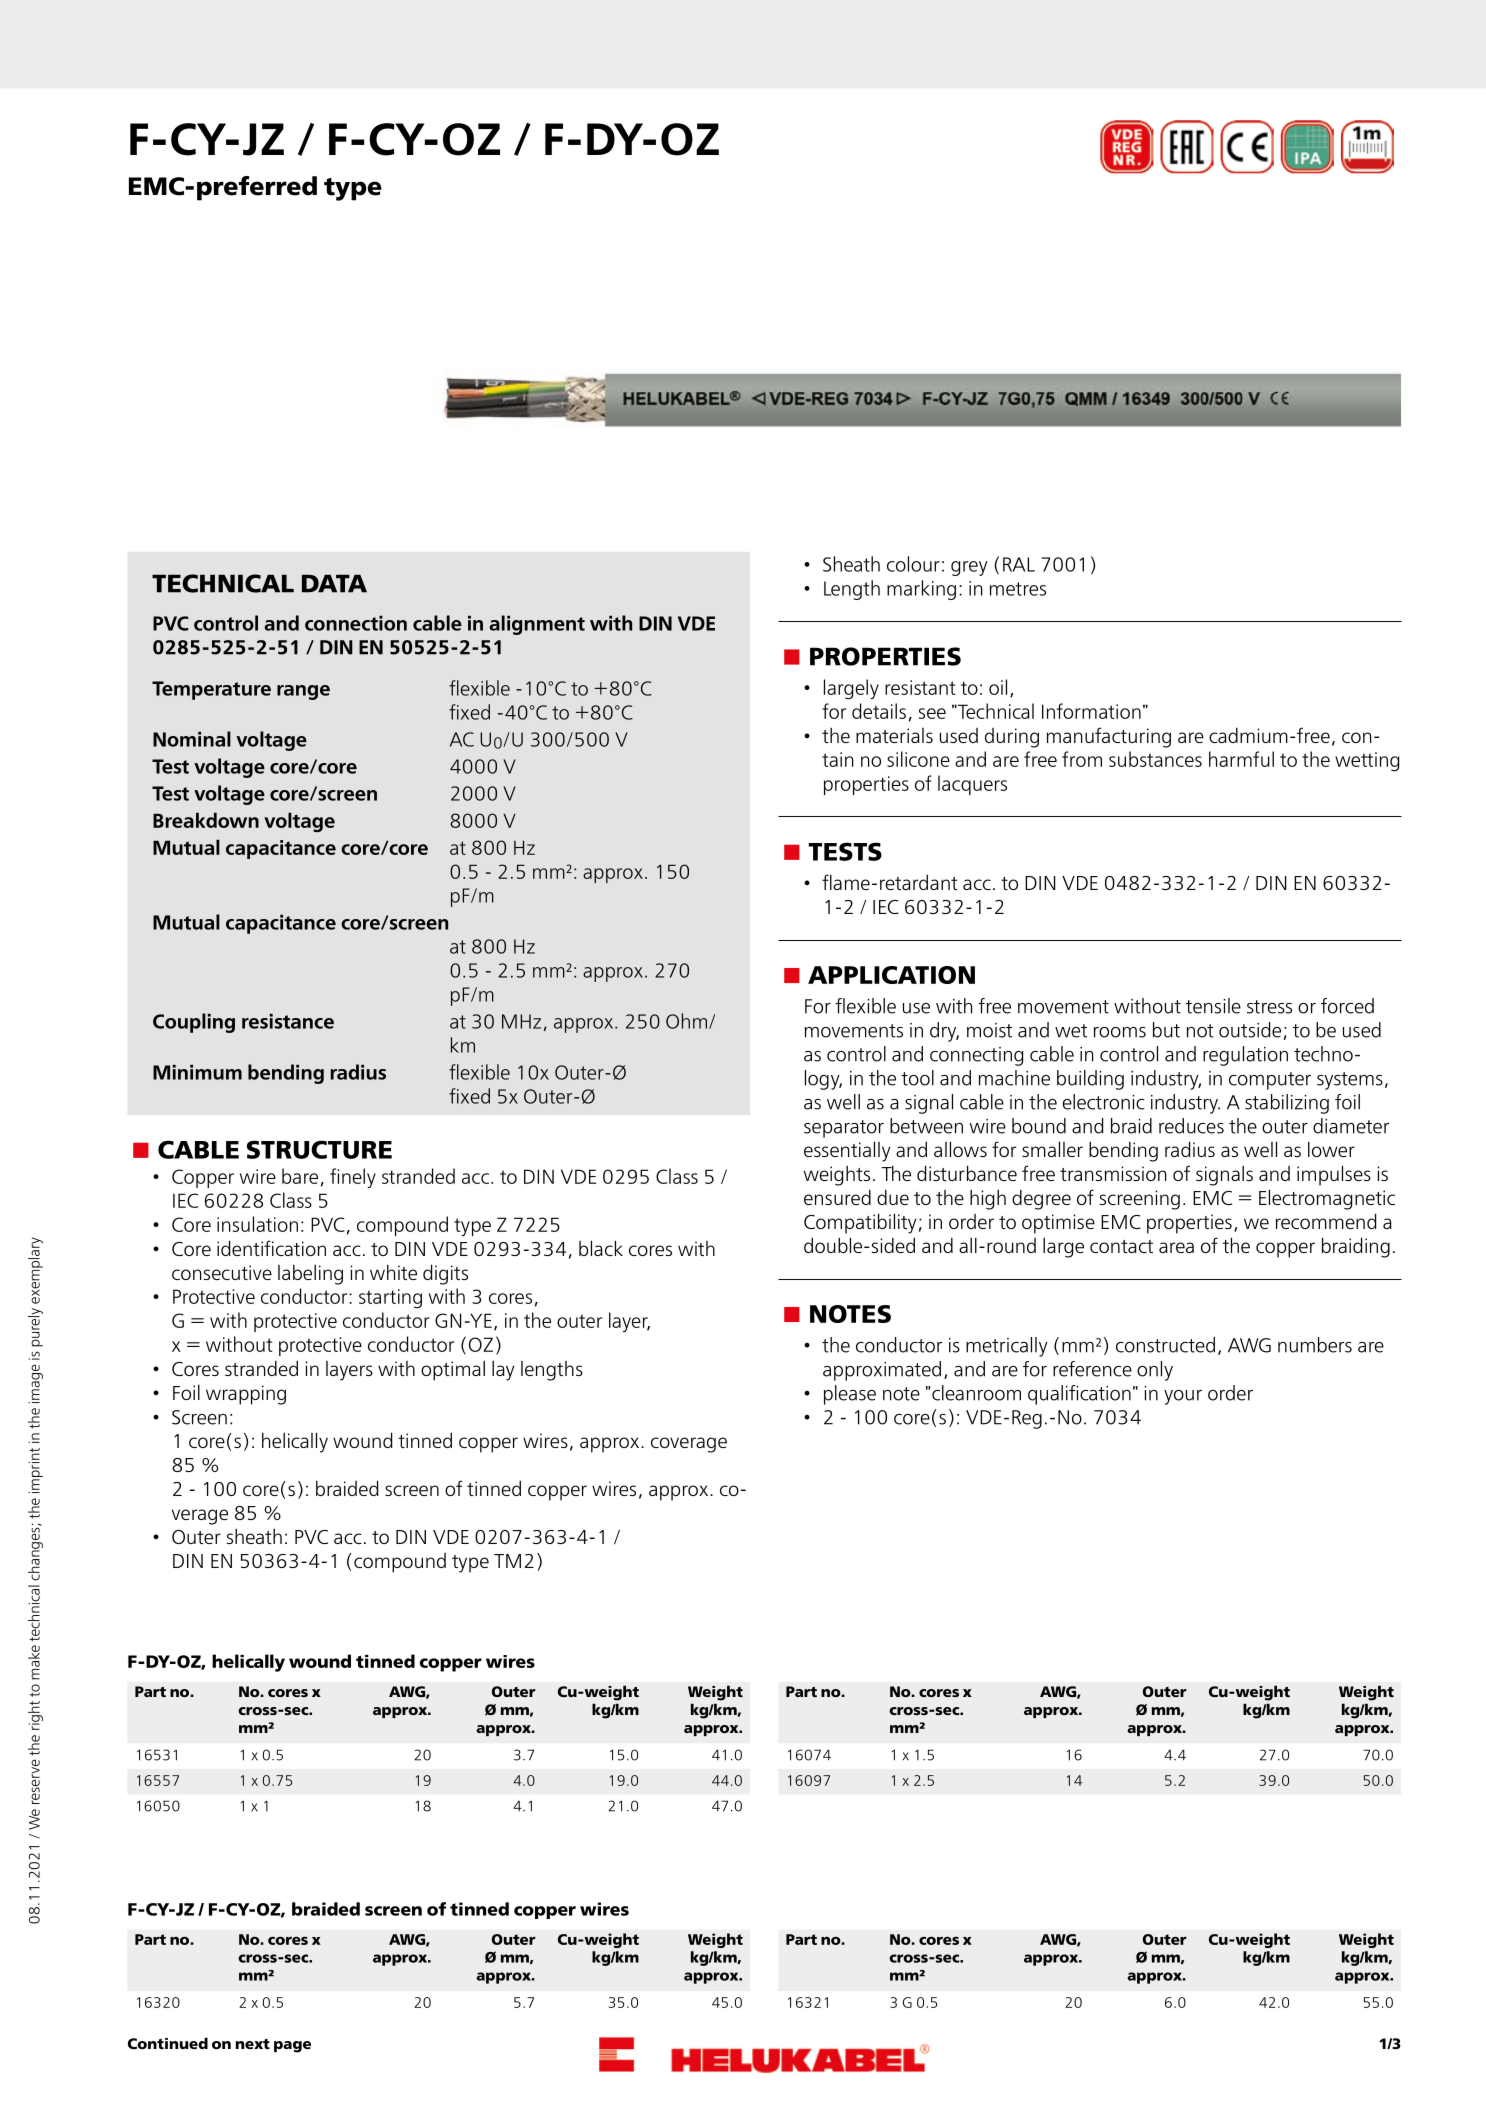 The height and width of the page is (2101, 1486). What do you see at coordinates (334, 583) in the page?
I see `DATA` at bounding box center [334, 583].
